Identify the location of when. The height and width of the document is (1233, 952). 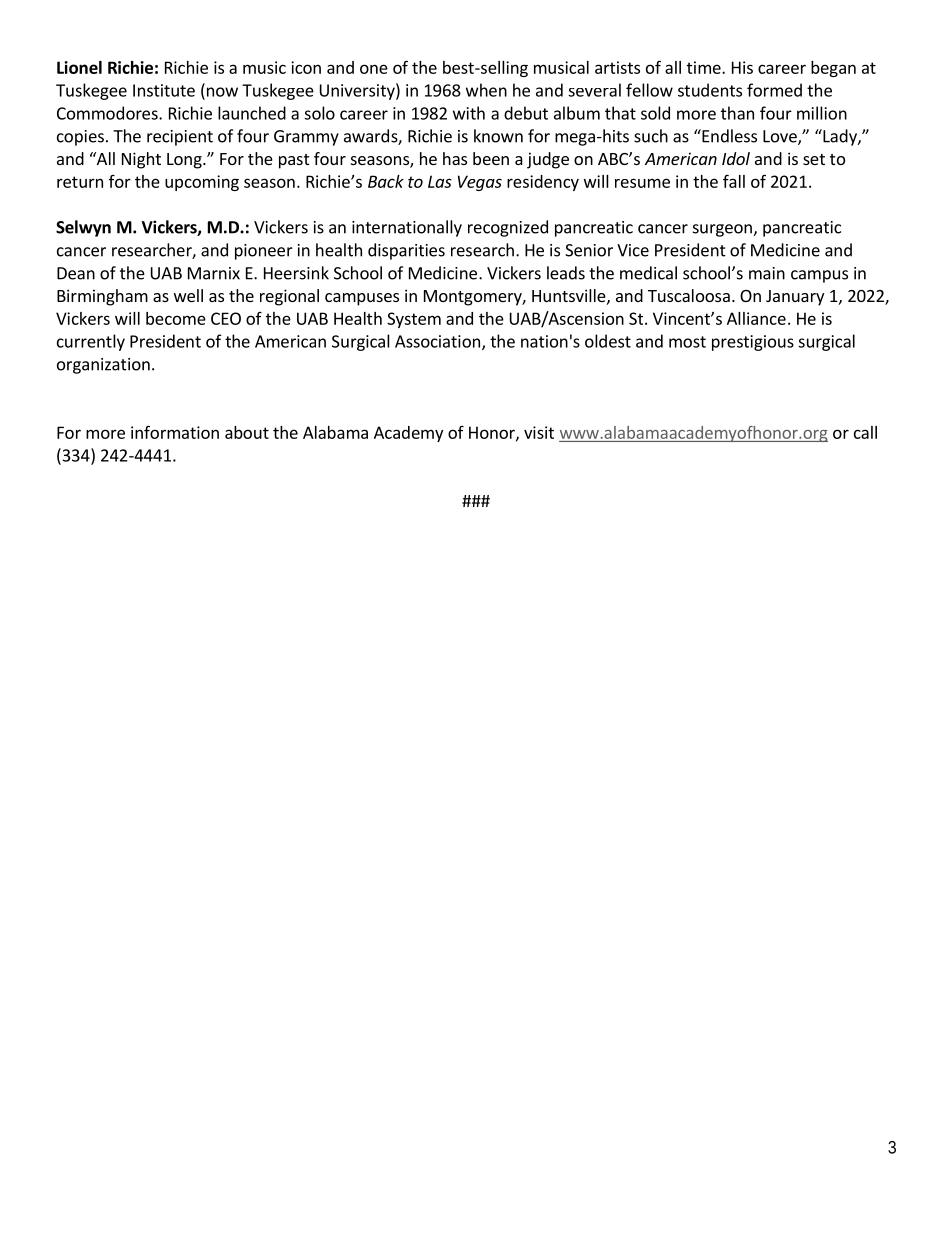
(486, 90).
